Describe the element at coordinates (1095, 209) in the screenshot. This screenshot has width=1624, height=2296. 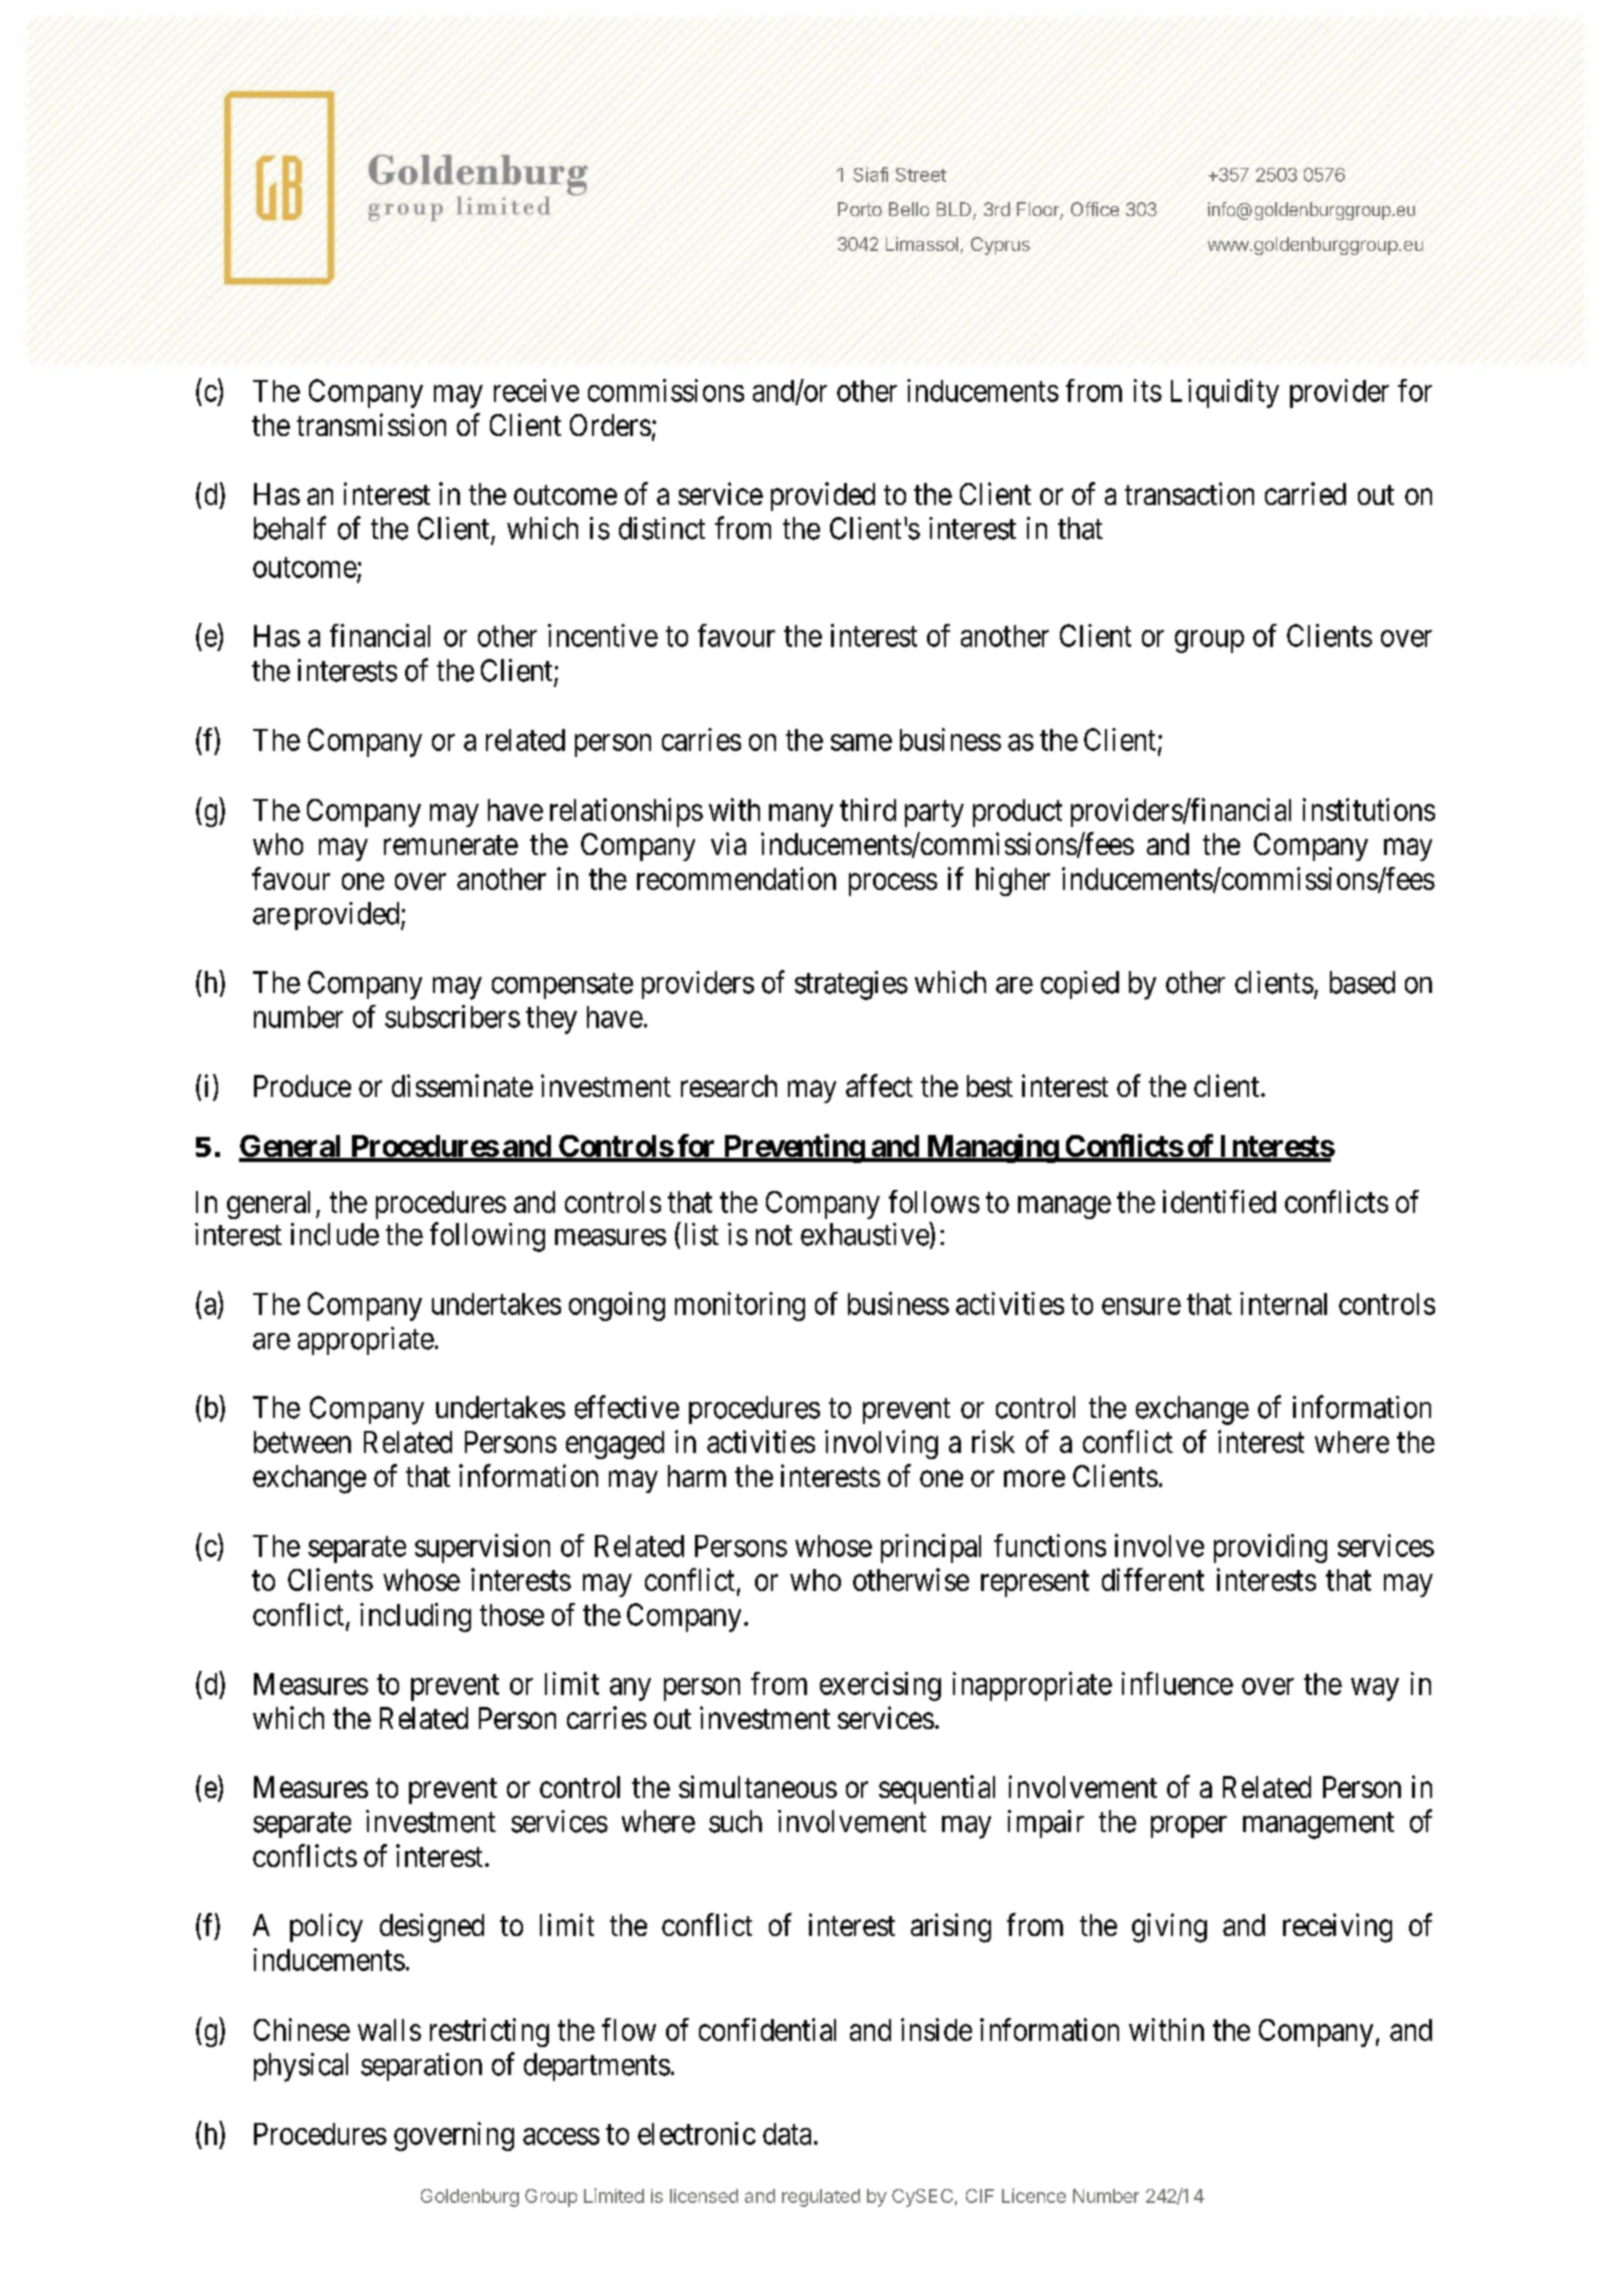
I see `Office` at that location.
